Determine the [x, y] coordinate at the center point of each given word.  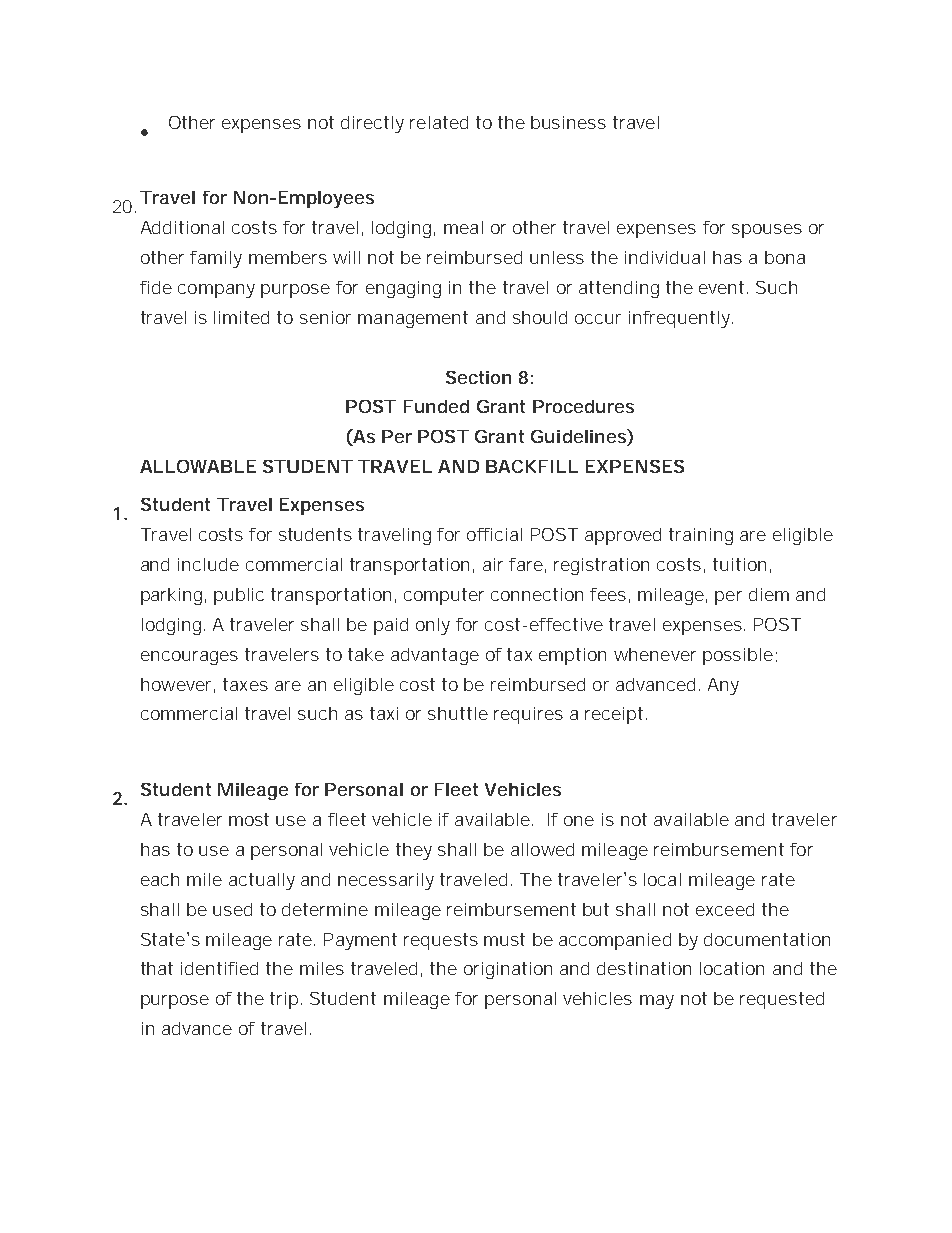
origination [508, 970]
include [208, 564]
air [493, 564]
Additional [182, 227]
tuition [739, 564]
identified [219, 968]
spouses [767, 231]
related [439, 122]
